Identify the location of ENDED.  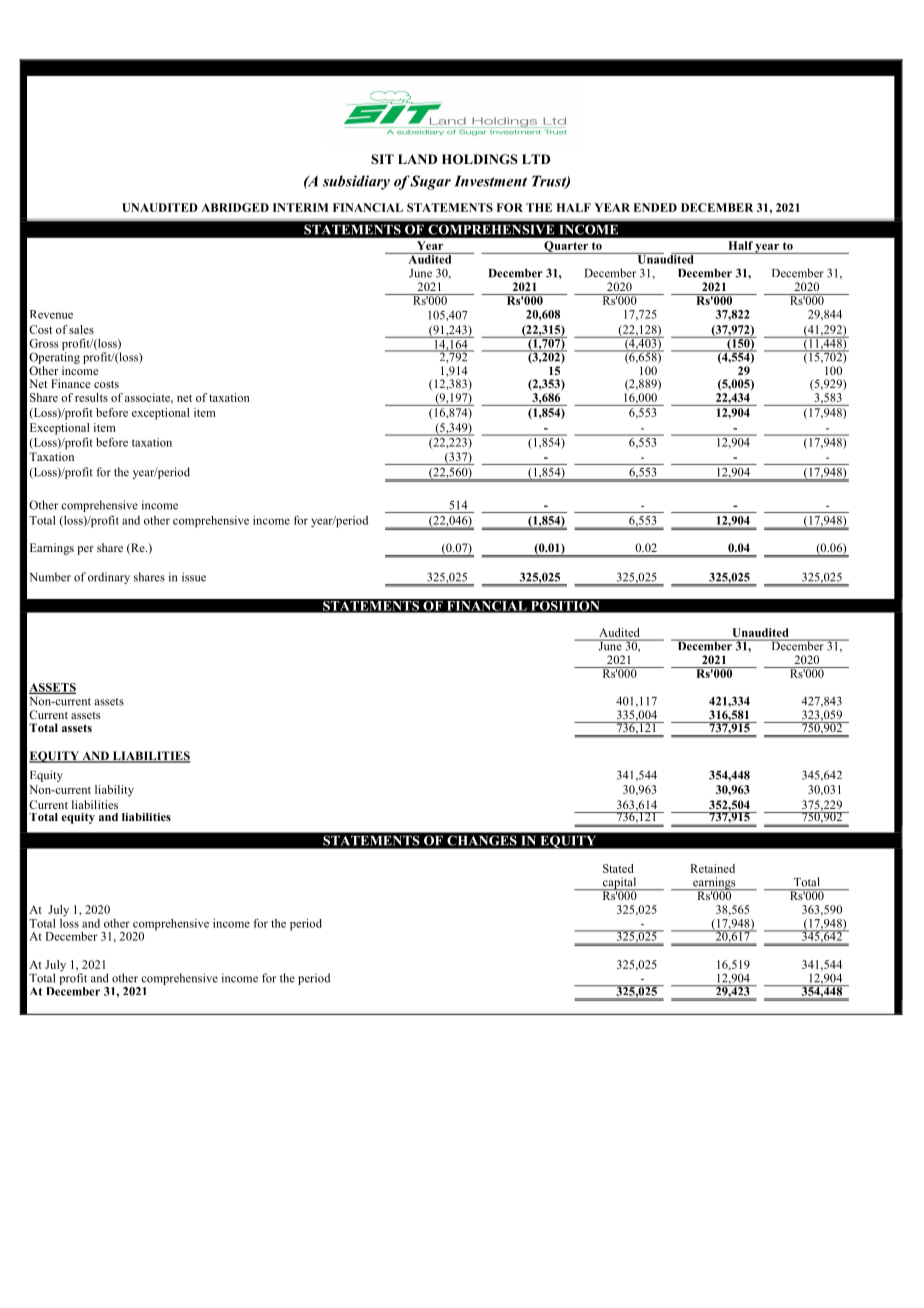
(655, 207).
